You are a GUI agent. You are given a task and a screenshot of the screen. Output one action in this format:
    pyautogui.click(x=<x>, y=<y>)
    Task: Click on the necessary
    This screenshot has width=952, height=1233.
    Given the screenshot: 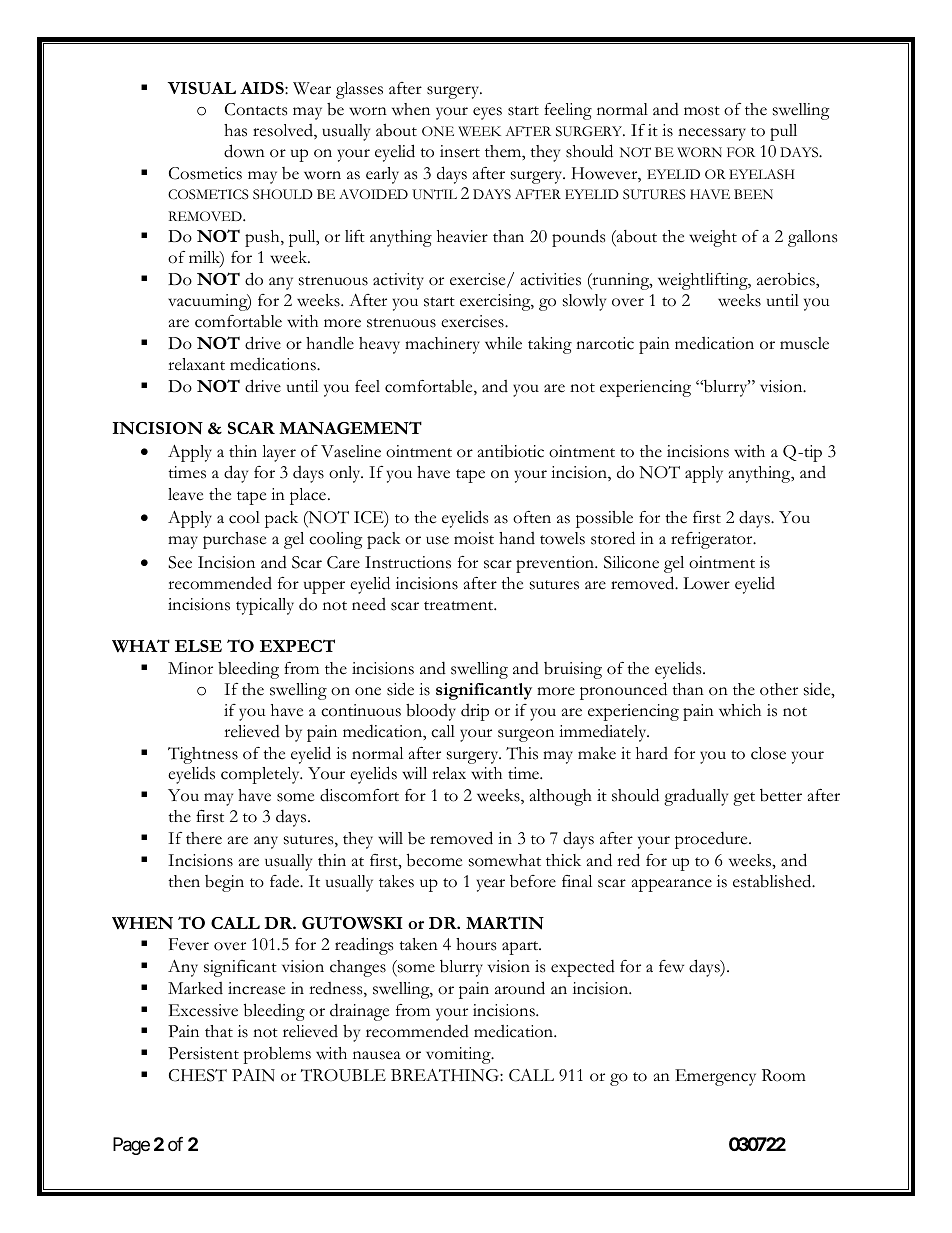 What is the action you would take?
    pyautogui.click(x=712, y=134)
